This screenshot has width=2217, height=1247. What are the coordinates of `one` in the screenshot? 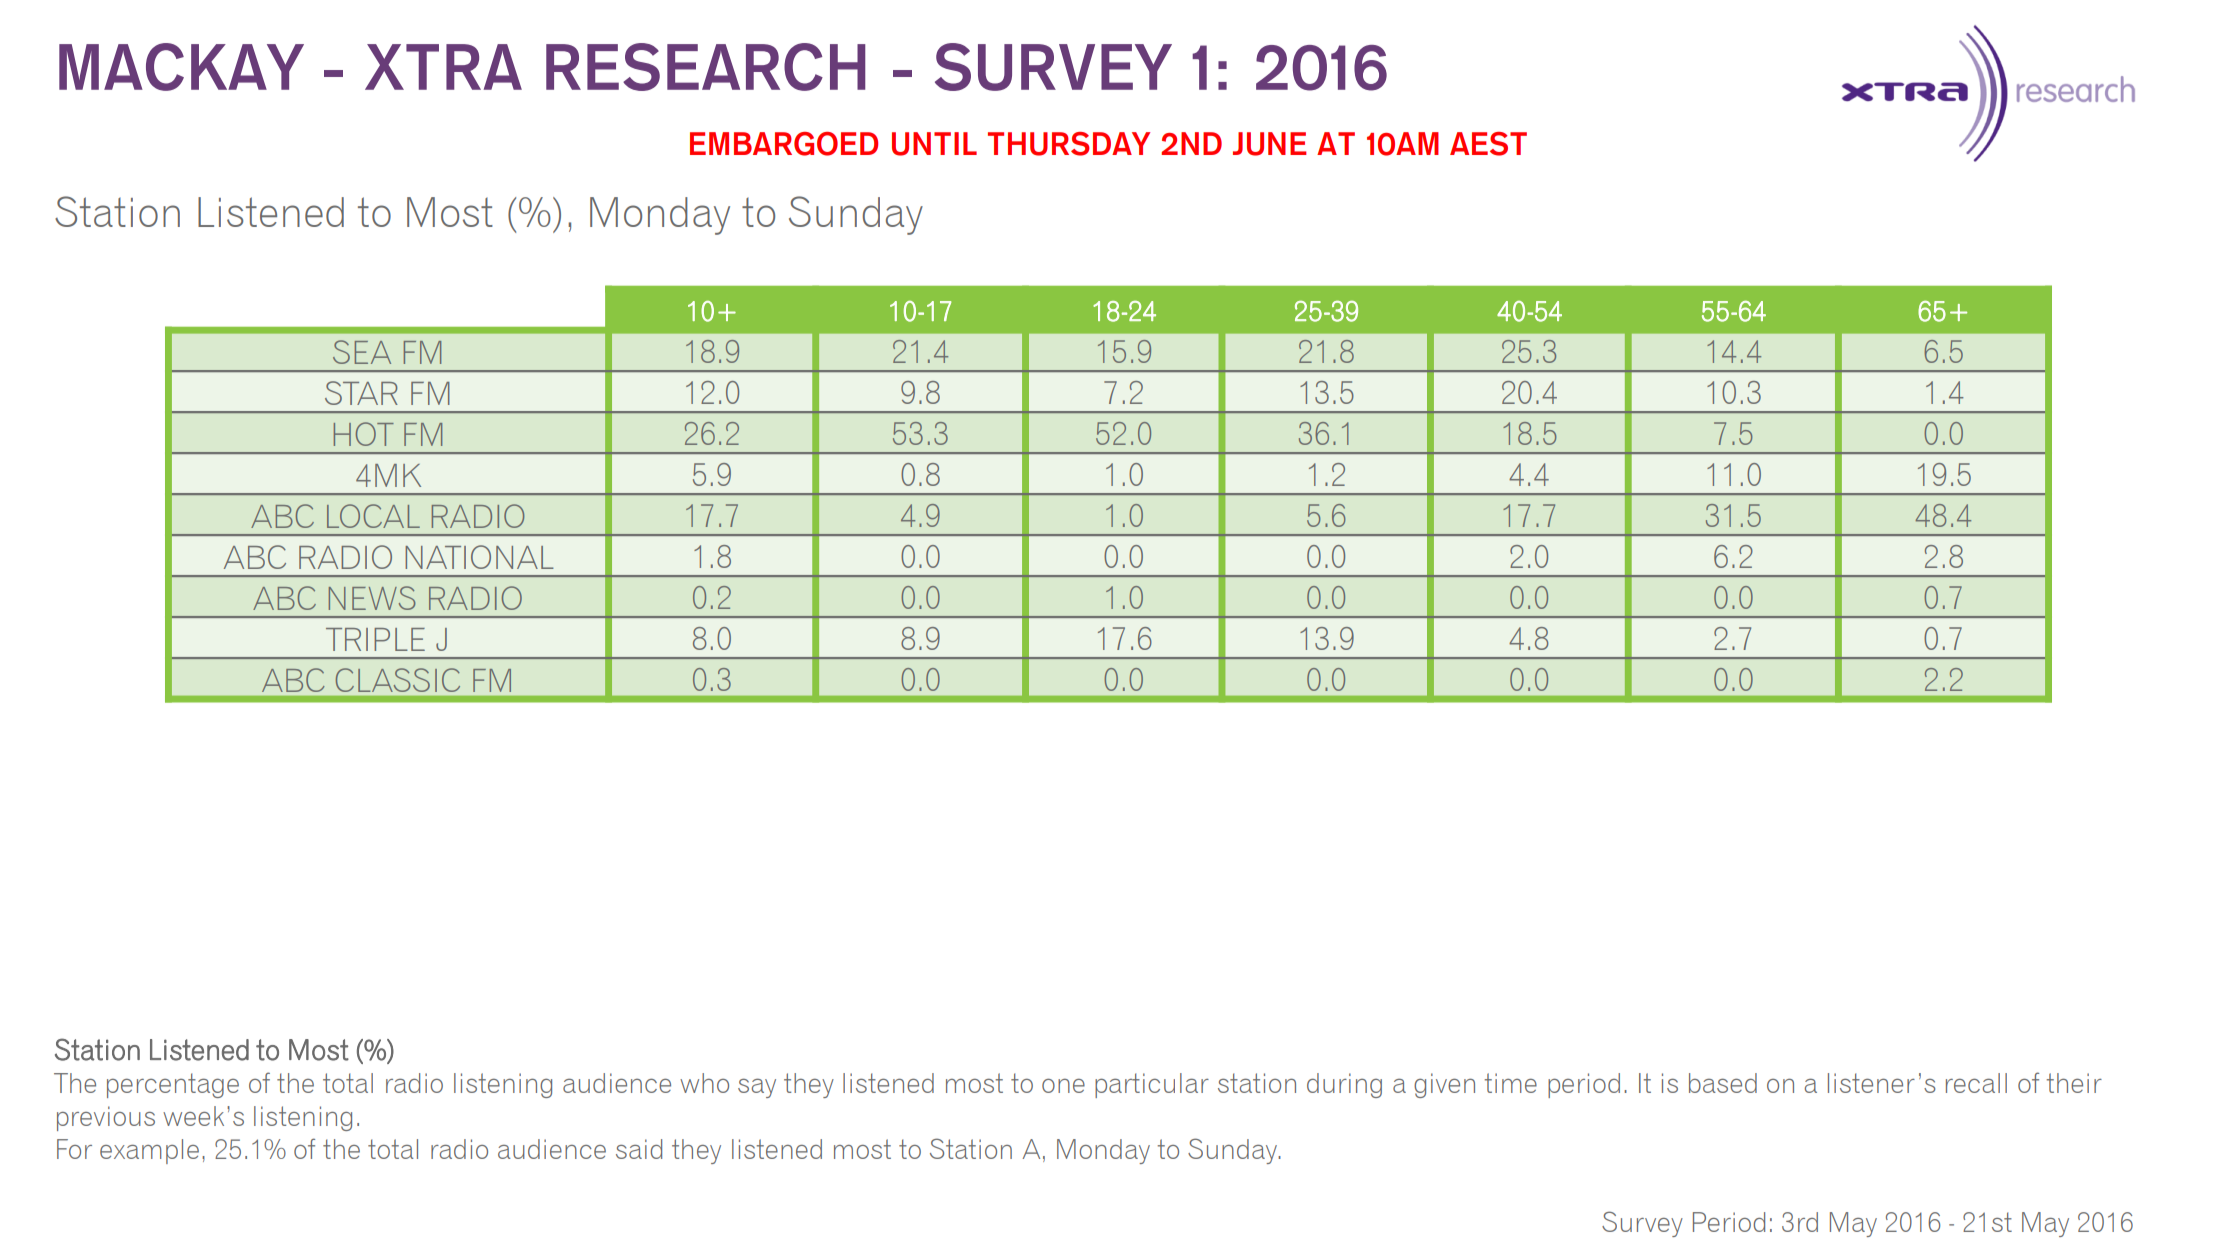 It's located at (1063, 1086).
